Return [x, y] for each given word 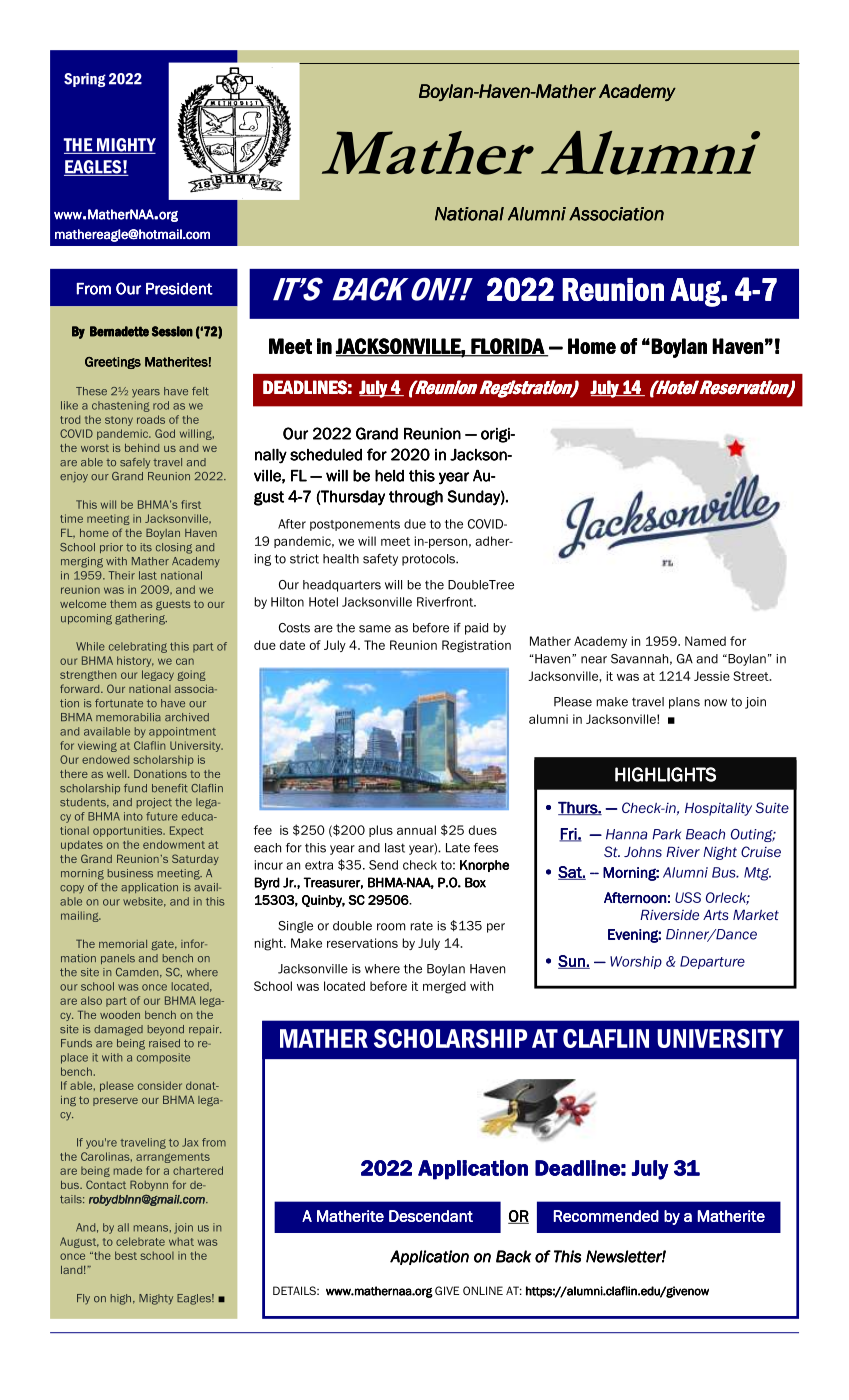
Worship [636, 962]
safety [380, 560]
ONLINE [483, 1290]
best [126, 1255]
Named [705, 641]
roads [151, 419]
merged [444, 987]
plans [684, 703]
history [135, 661]
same [375, 629]
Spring [85, 80]
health [341, 559]
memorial [123, 944]
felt [200, 391]
